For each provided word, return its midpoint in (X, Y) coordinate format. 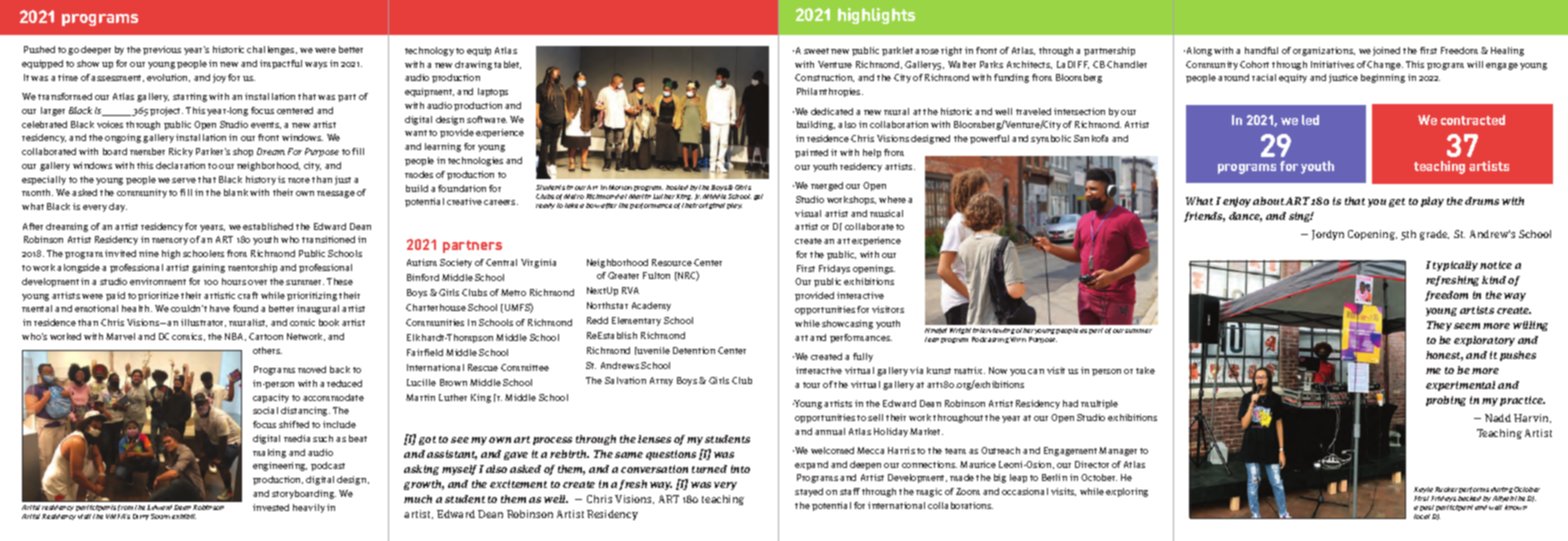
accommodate (333, 397)
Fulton (656, 275)
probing (1446, 401)
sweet (816, 51)
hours (234, 281)
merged (827, 186)
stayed (809, 492)
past (1427, 508)
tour (811, 385)
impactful (281, 64)
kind (1494, 280)
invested (271, 507)
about (1269, 201)
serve (184, 180)
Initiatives (1332, 64)
